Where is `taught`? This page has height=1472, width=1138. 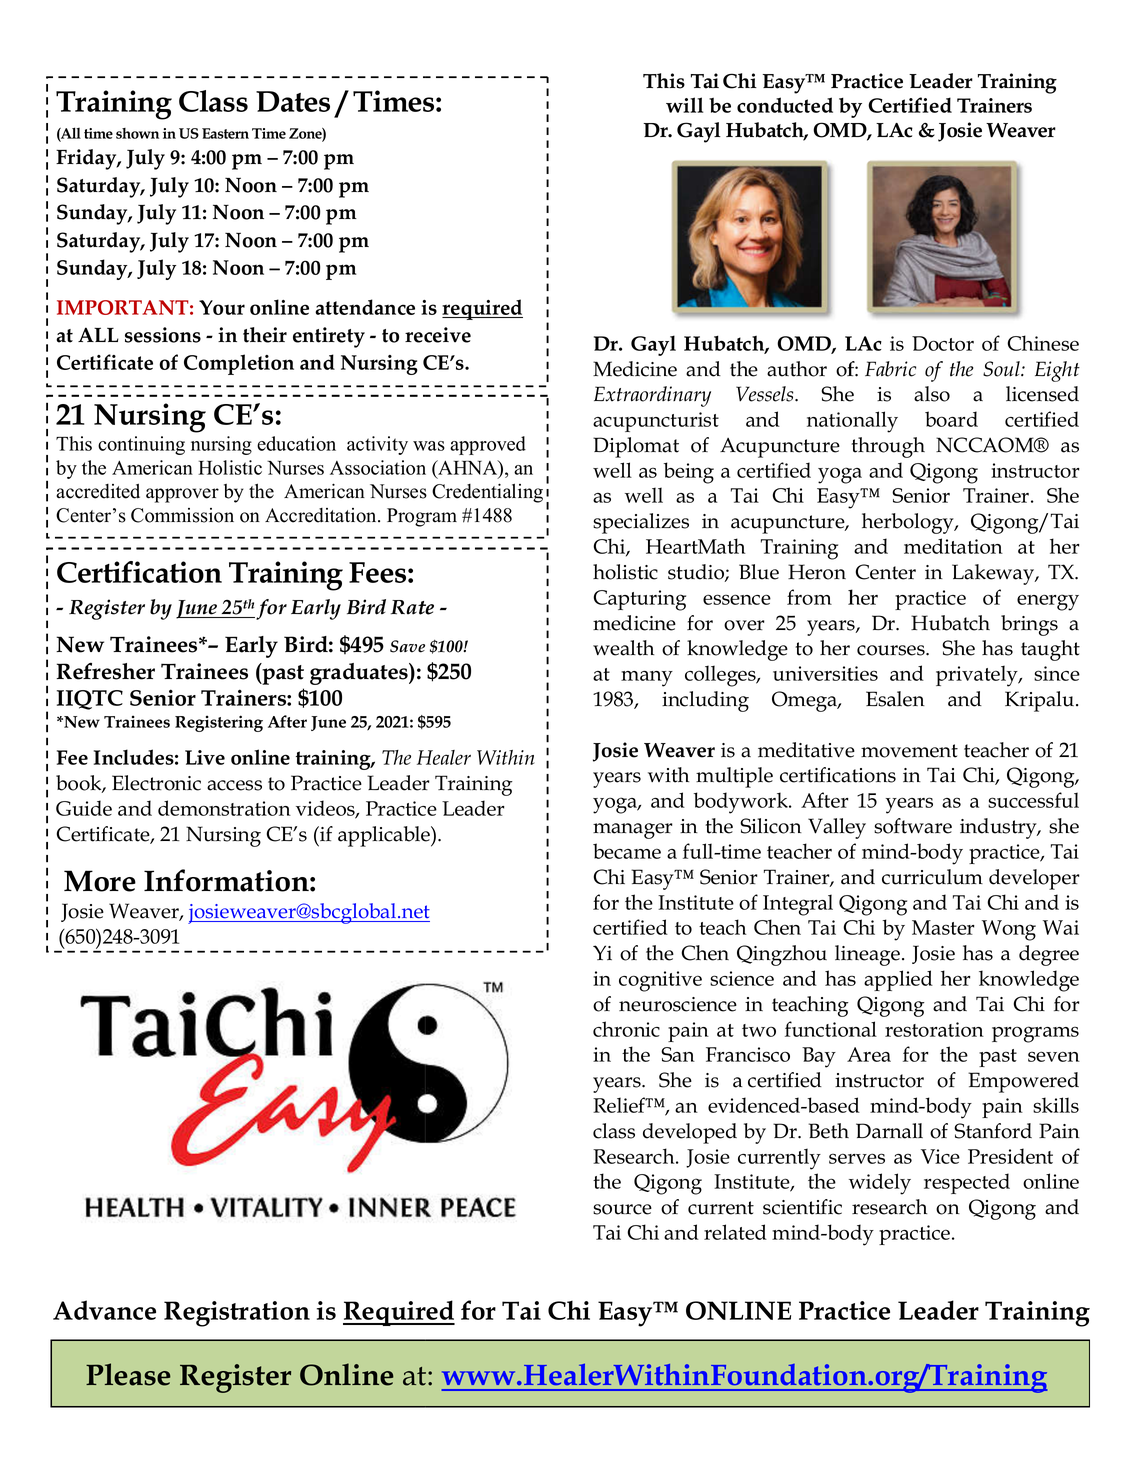
taught is located at coordinates (1050, 650).
